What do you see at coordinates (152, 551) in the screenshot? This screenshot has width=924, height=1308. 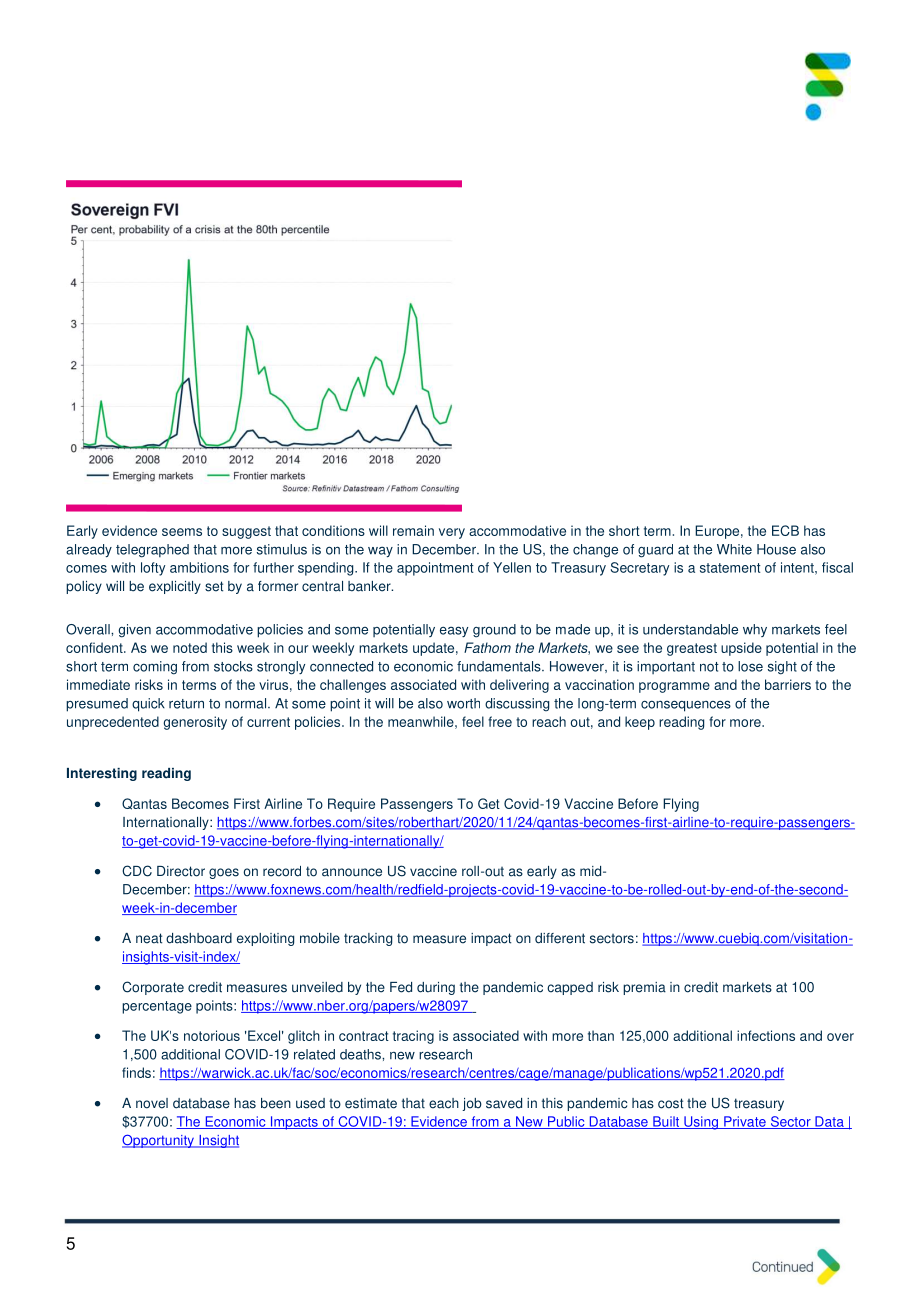 I see `telegraphed` at bounding box center [152, 551].
